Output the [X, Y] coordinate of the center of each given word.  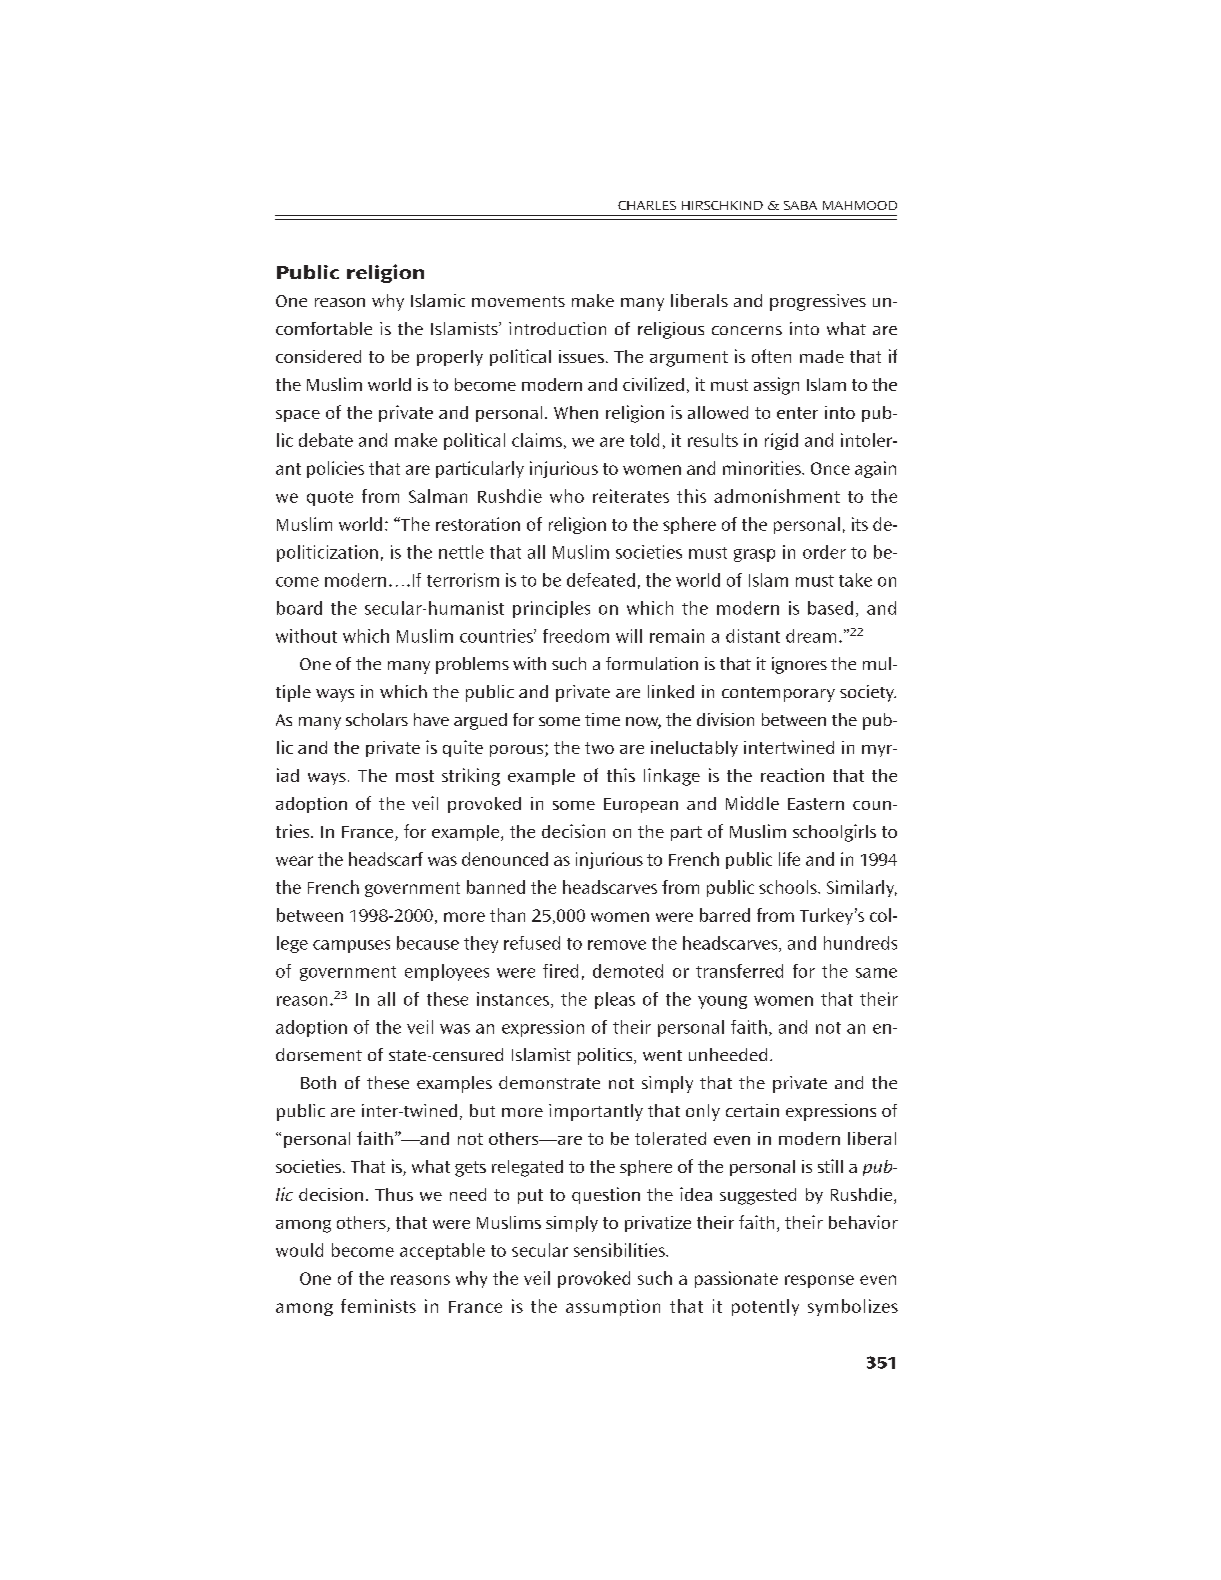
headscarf [386, 859]
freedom [576, 636]
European [641, 805]
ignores [799, 665]
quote [330, 498]
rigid [781, 441]
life [789, 859]
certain [752, 1110]
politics [606, 1056]
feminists [378, 1306]
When [576, 412]
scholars [377, 719]
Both [318, 1082]
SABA [800, 205]
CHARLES [647, 205]
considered [318, 356]
